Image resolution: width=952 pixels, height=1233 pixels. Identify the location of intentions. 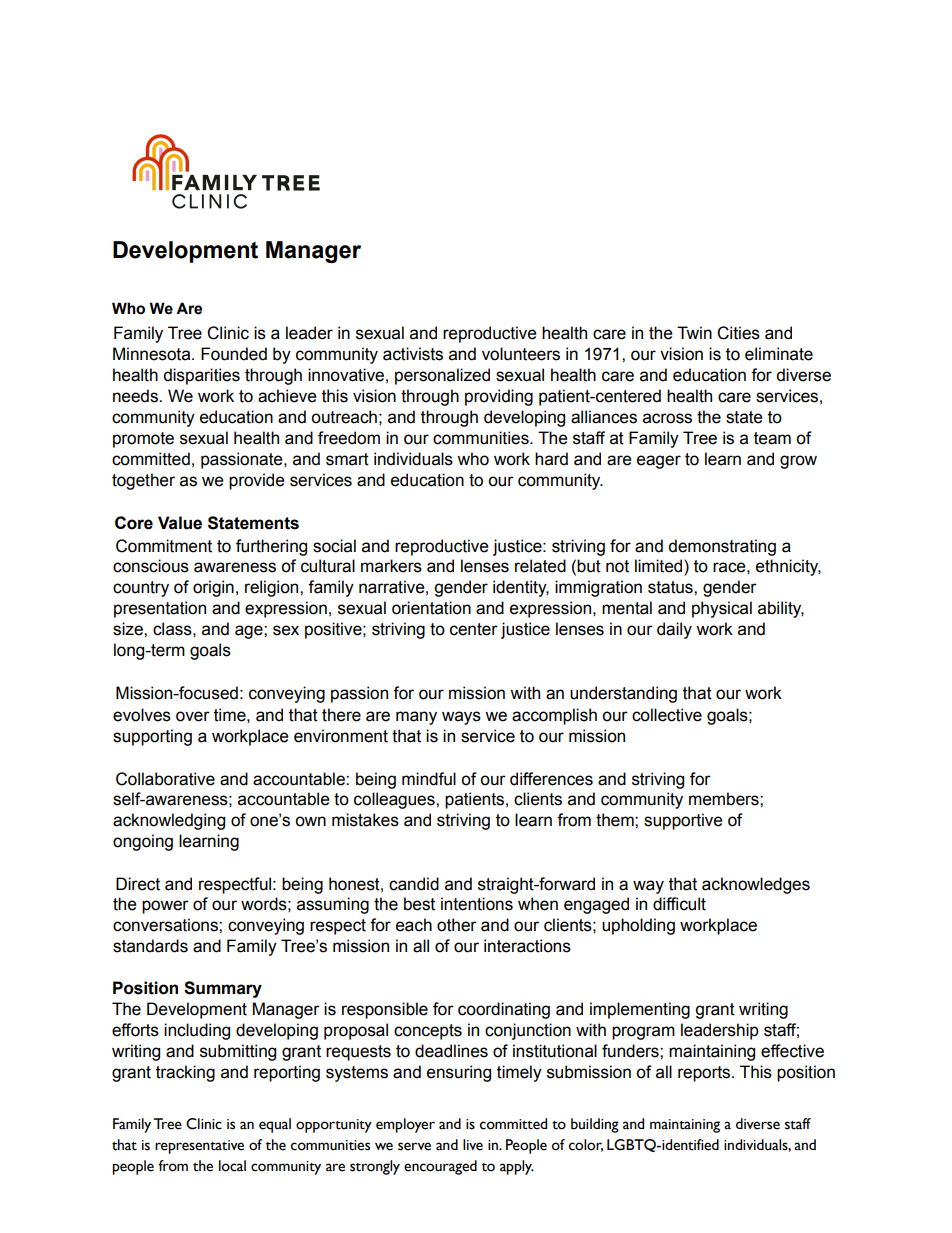
(477, 904).
